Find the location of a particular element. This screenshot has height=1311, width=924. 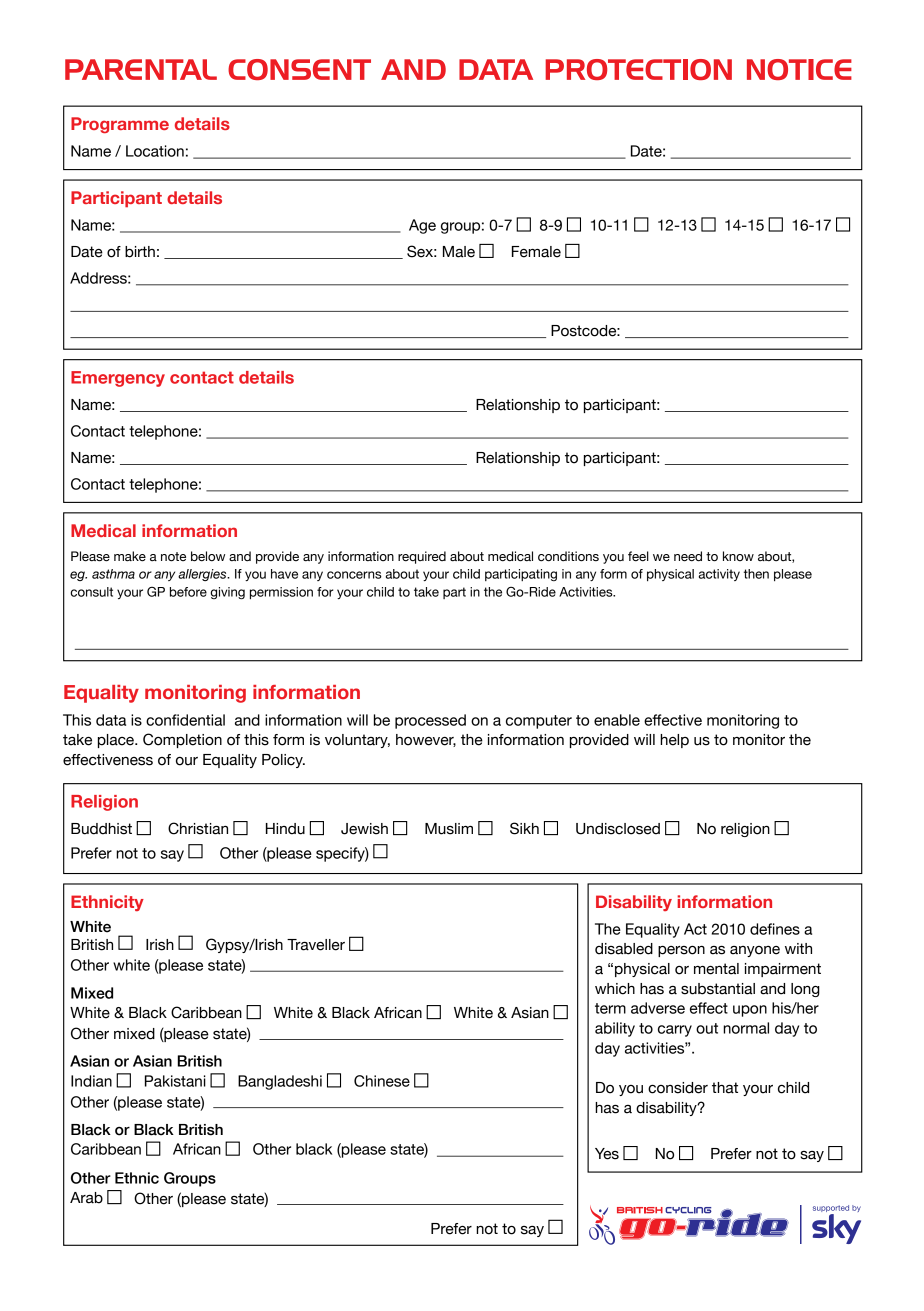

NOTICE is located at coordinates (799, 69).
